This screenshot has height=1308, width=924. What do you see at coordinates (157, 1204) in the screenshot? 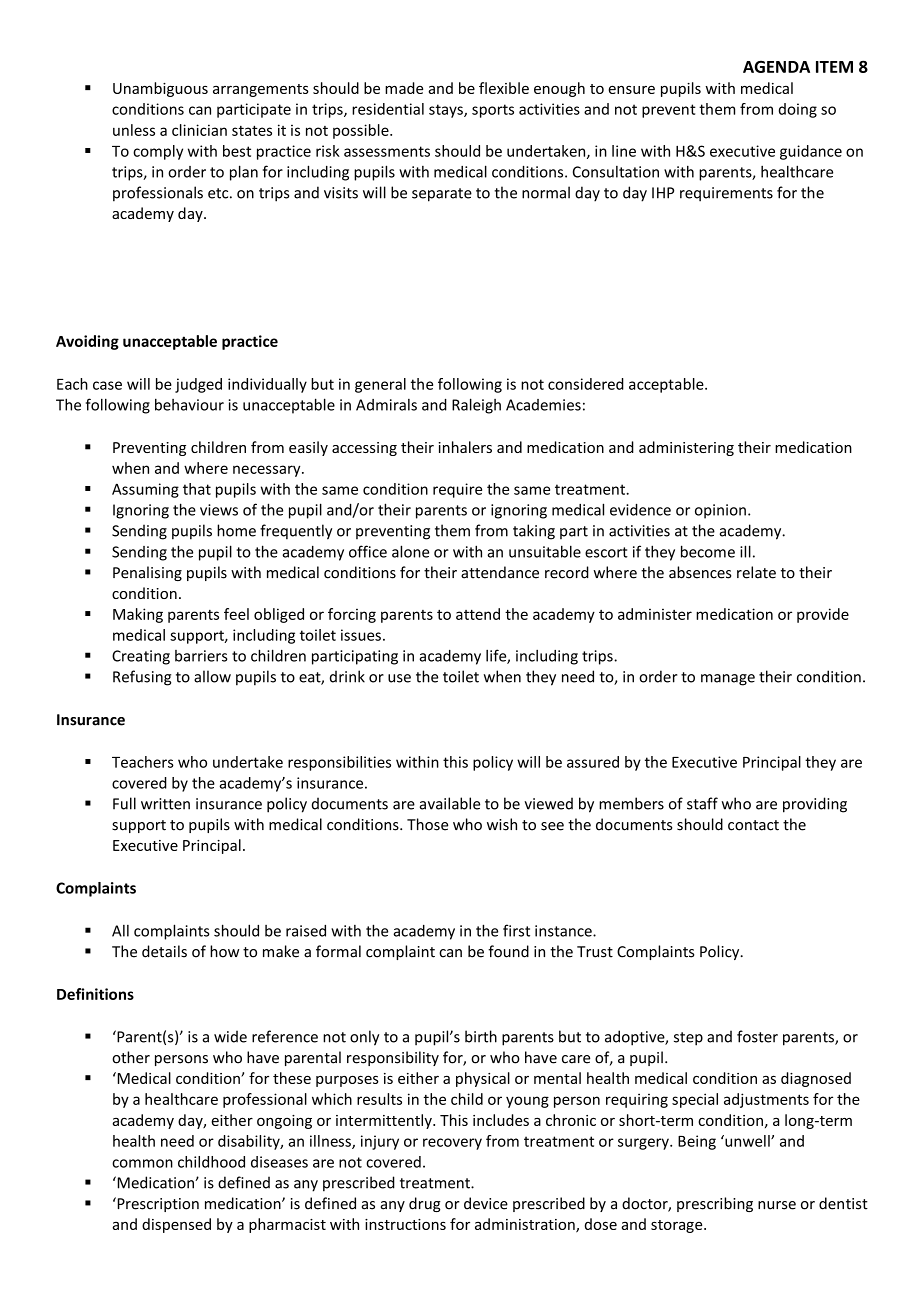
I see `Prescription` at bounding box center [157, 1204].
